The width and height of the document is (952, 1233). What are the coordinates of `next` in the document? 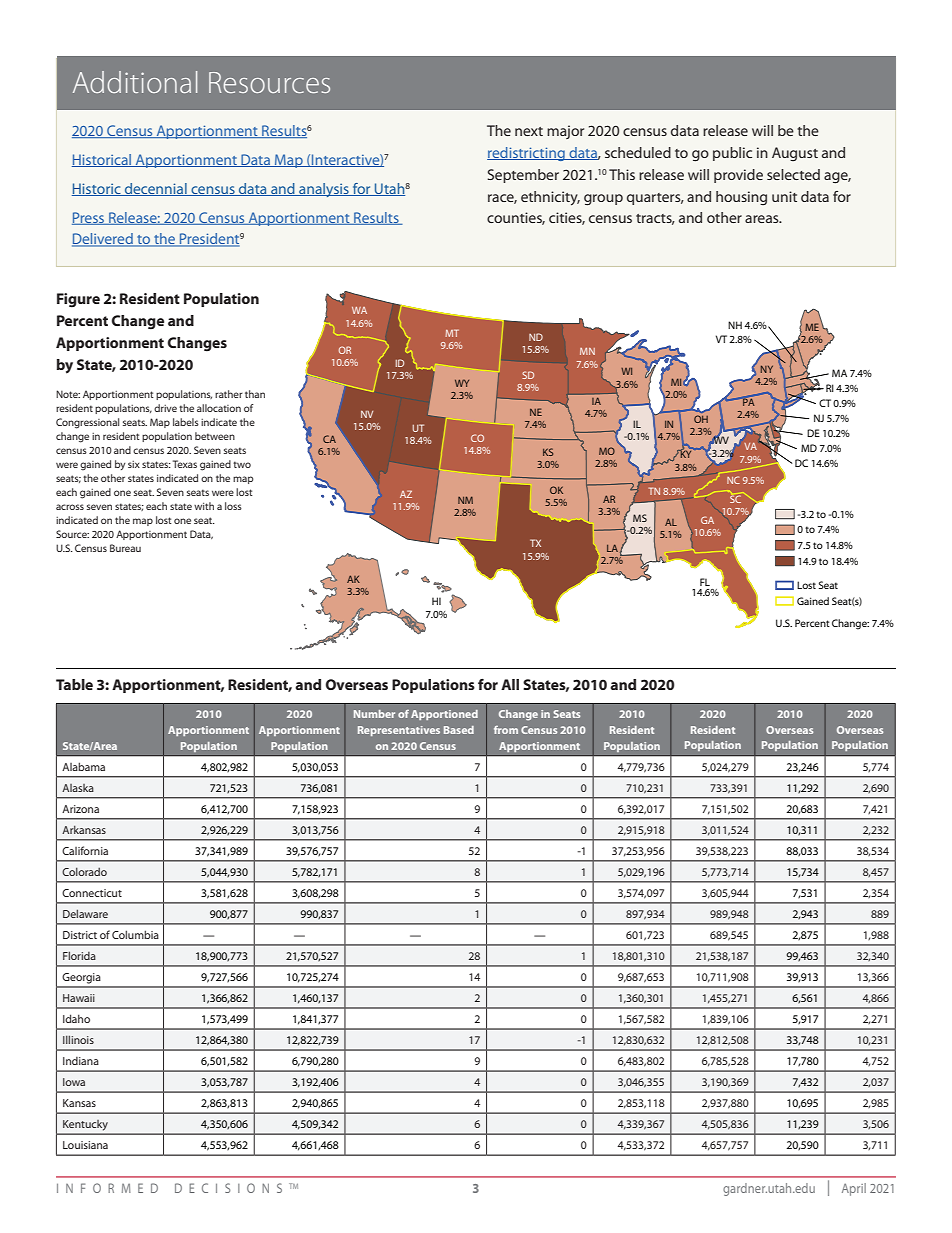 It's located at (529, 131).
